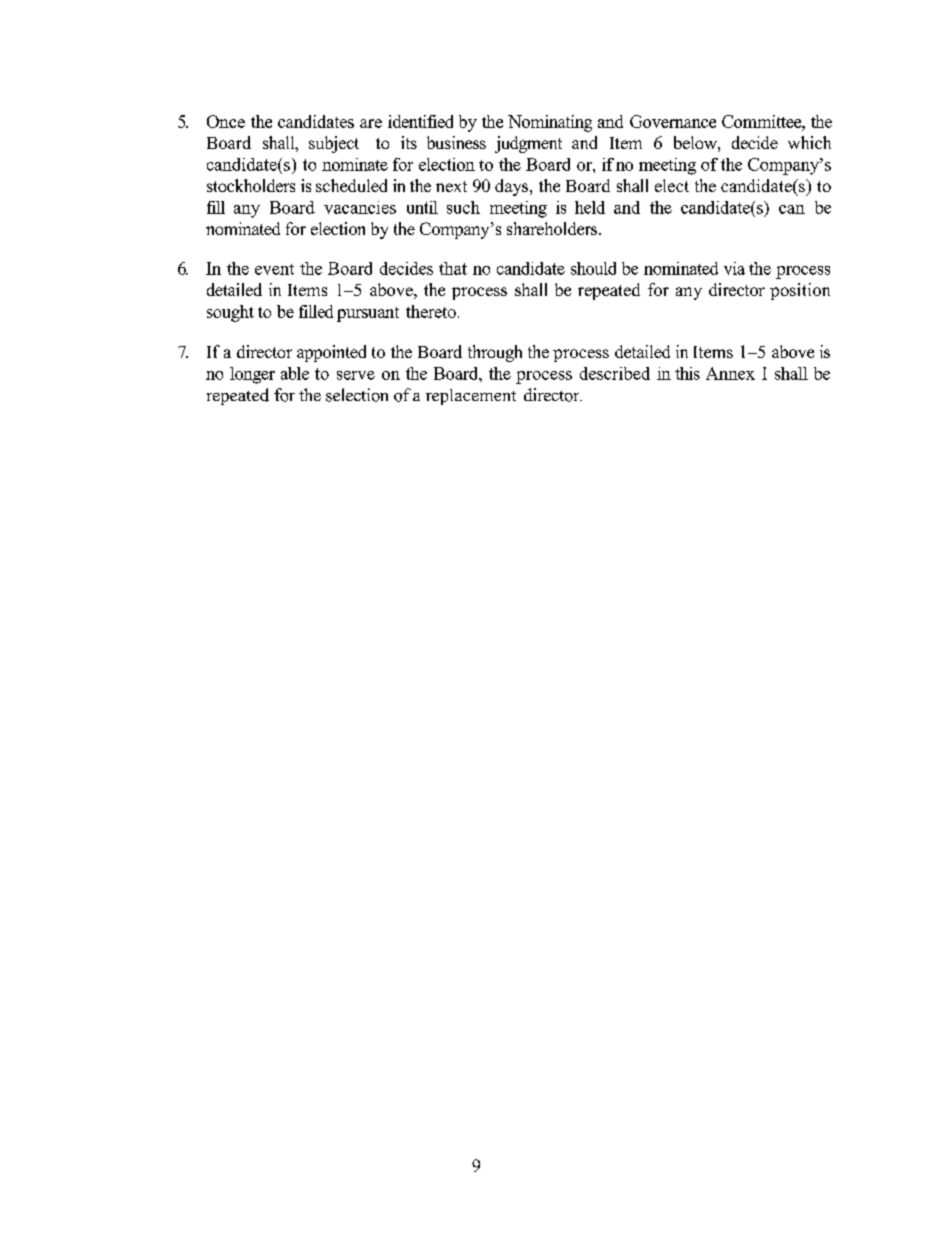 This screenshot has height=1233, width=952. I want to click on Governance, so click(673, 121).
